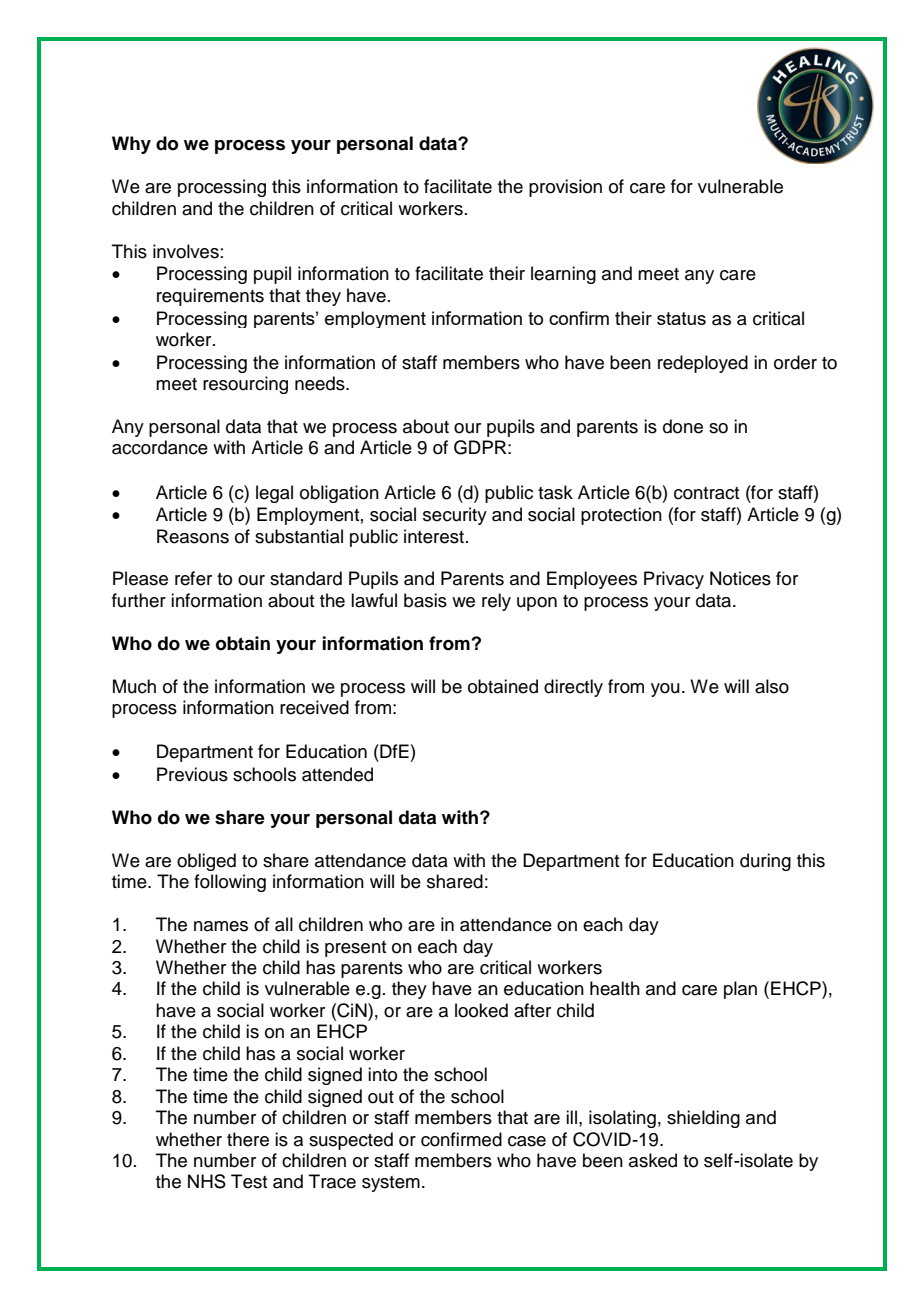  I want to click on plan, so click(740, 990).
